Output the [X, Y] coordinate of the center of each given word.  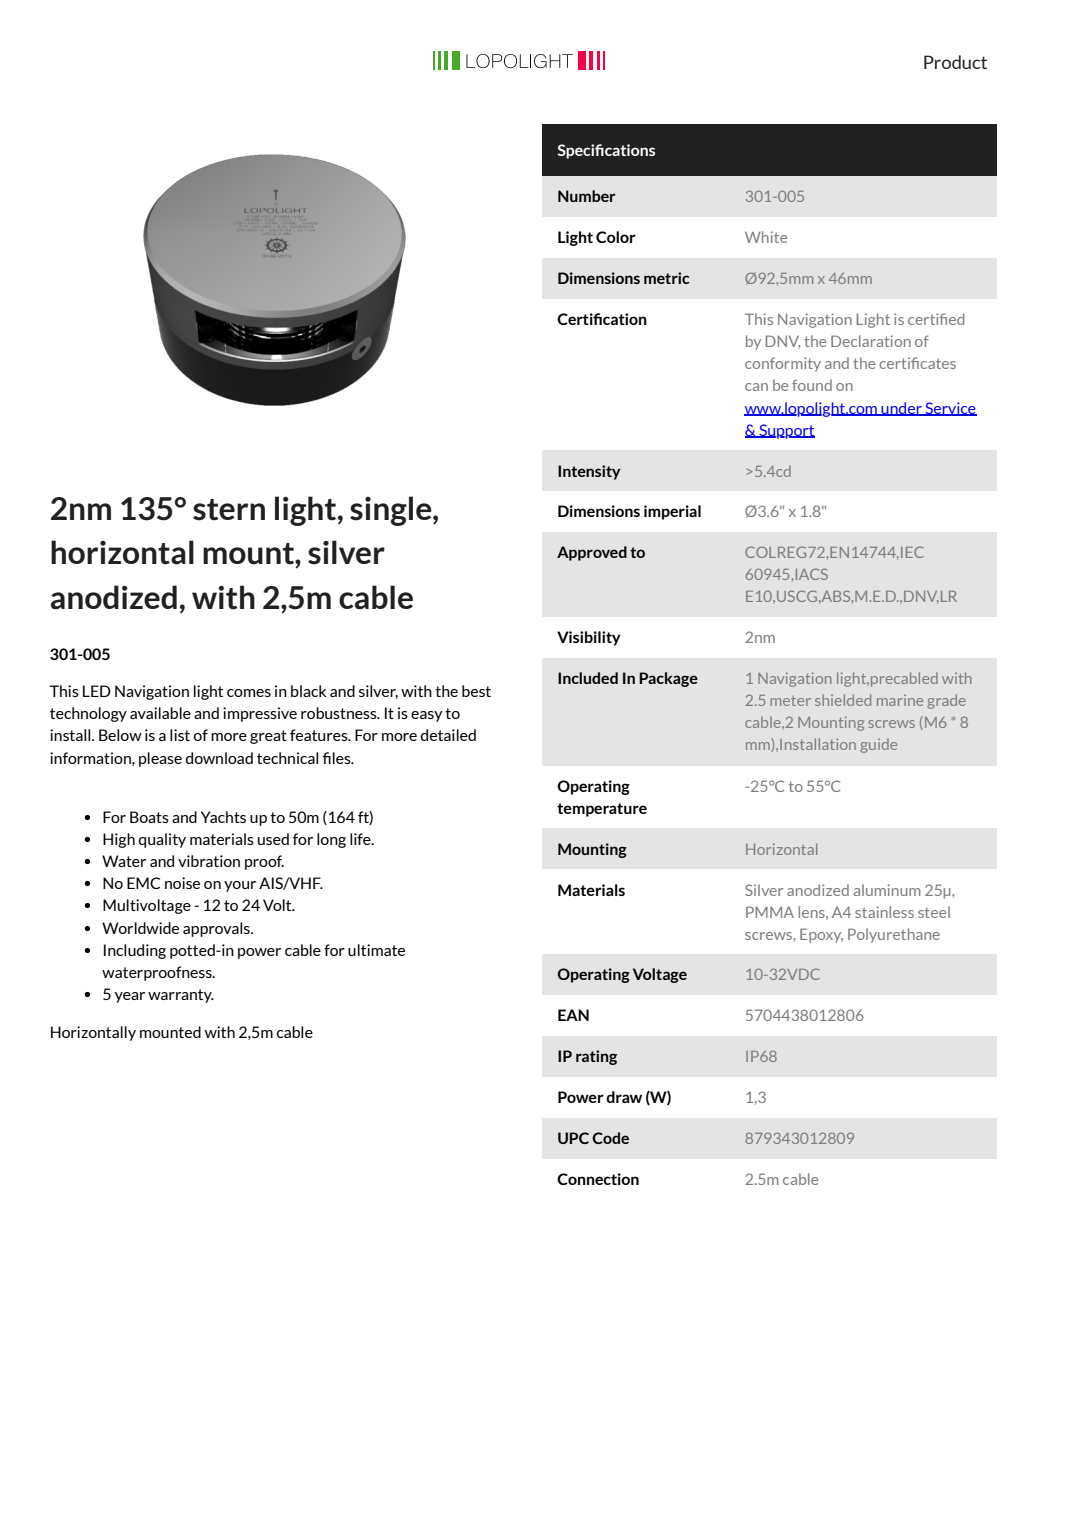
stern [229, 510]
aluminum [887, 890]
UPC [573, 1138]
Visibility [589, 638]
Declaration [871, 341]
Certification [602, 319]
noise [182, 883]
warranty [181, 996]
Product [955, 62]
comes [249, 693]
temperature [602, 810]
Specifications [606, 151]
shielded [843, 700]
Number [587, 196]
